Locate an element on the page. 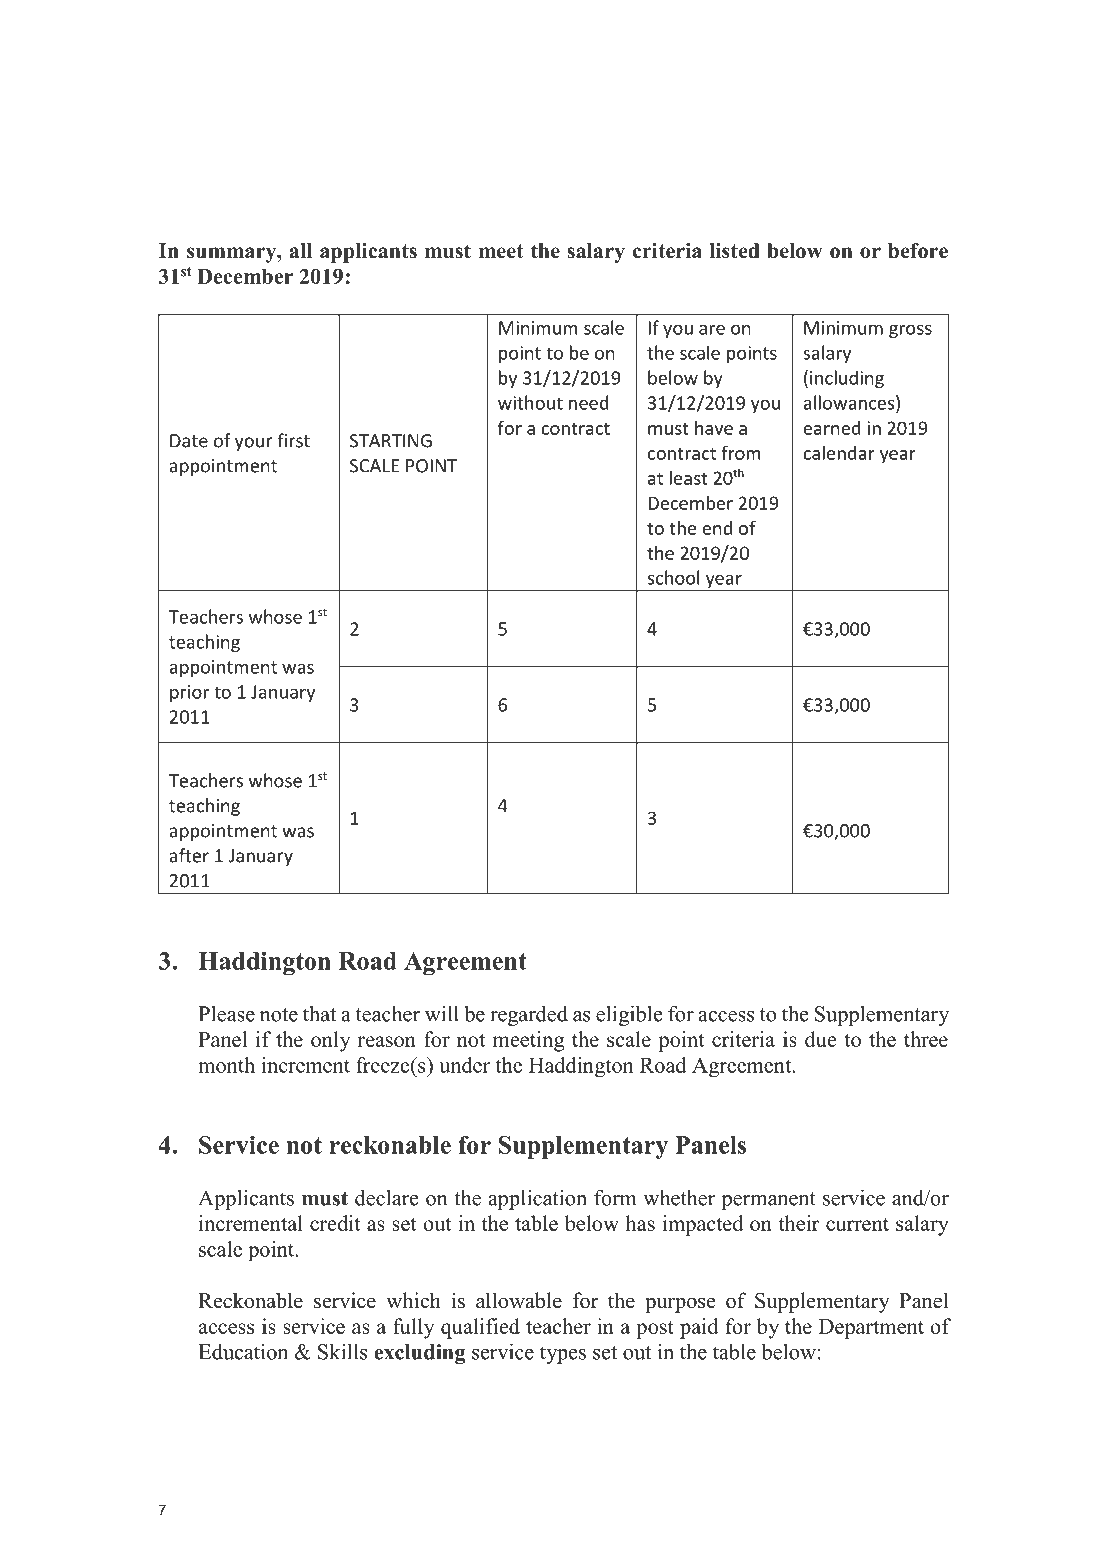 Image resolution: width=1107 pixels, height=1567 pixels. school is located at coordinates (673, 577).
